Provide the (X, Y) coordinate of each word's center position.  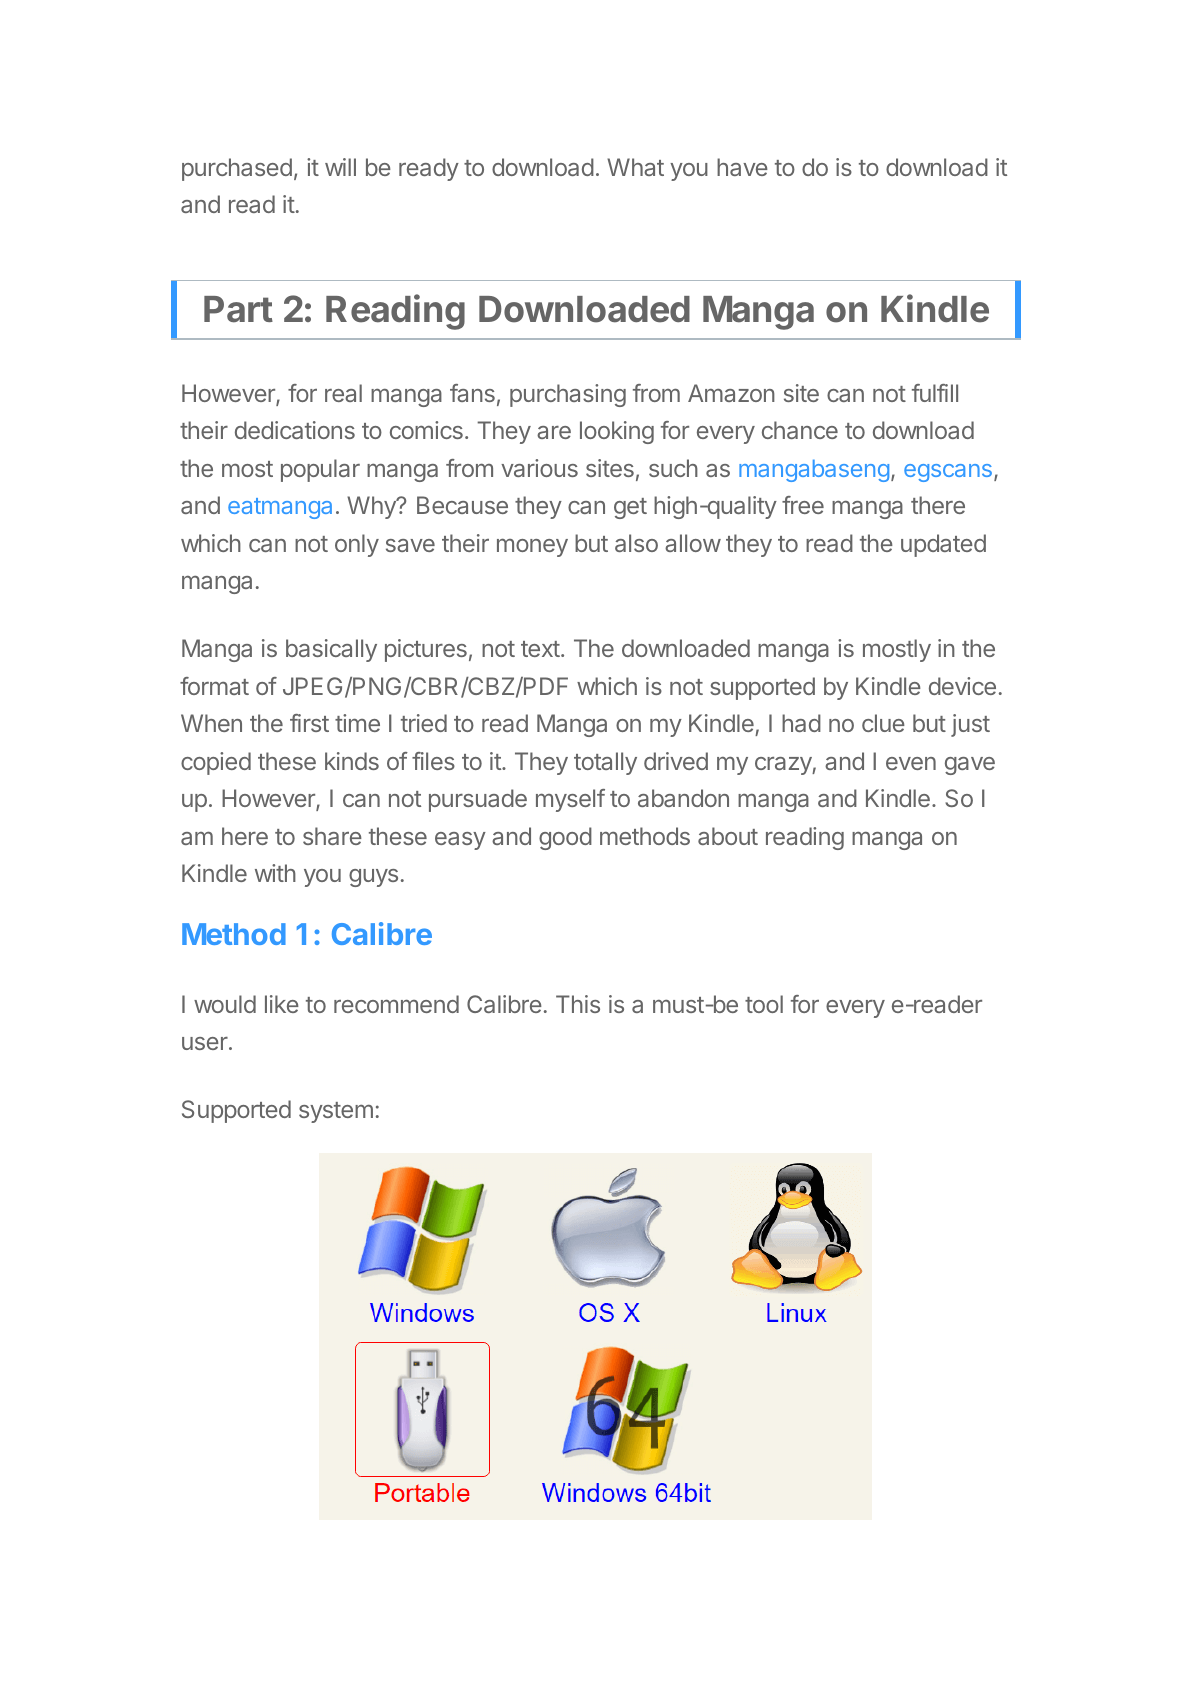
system (336, 1112)
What (635, 167)
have (742, 167)
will (340, 167)
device (962, 686)
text (540, 649)
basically (331, 650)
